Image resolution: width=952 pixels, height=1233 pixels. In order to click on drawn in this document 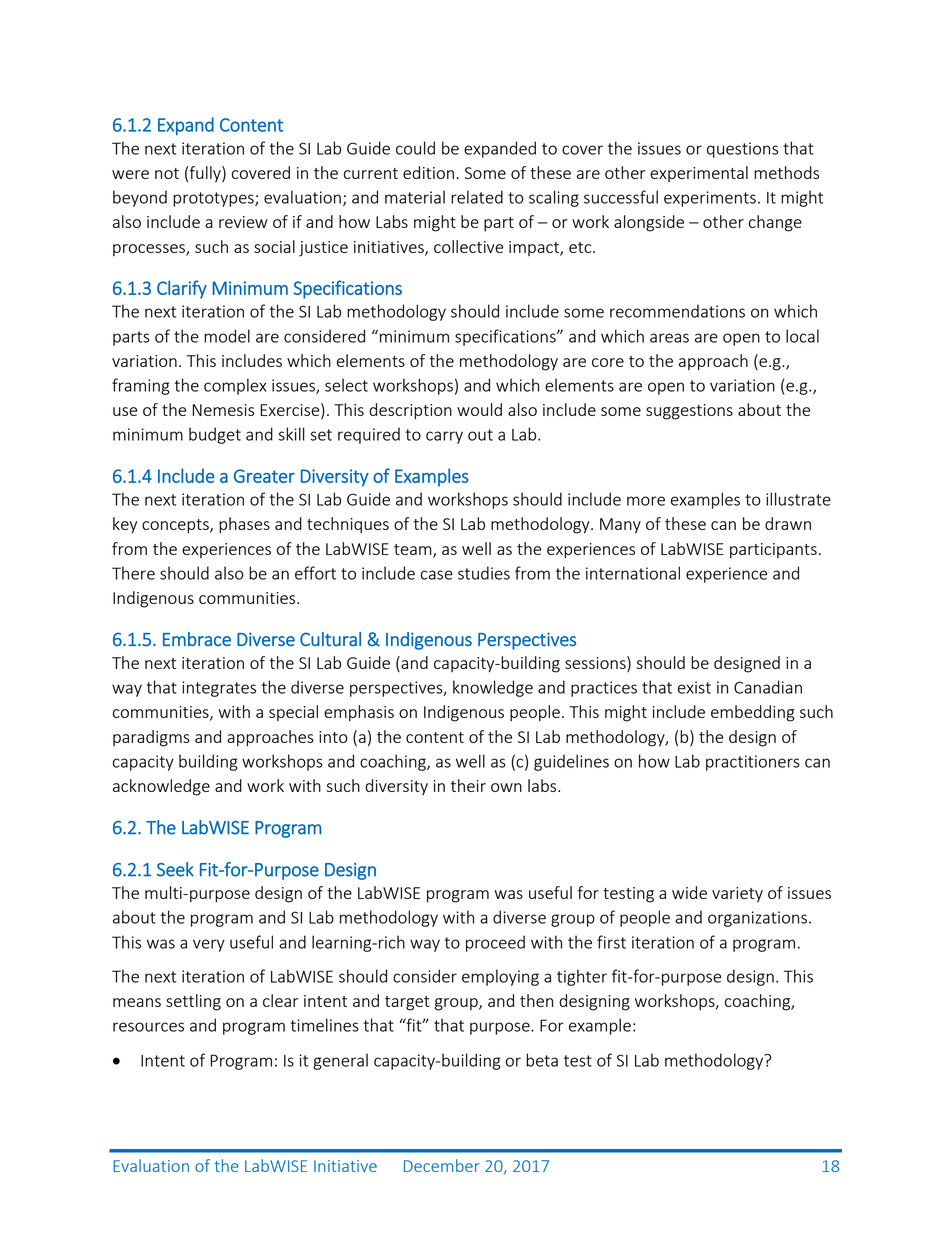, I will do `click(788, 523)`.
